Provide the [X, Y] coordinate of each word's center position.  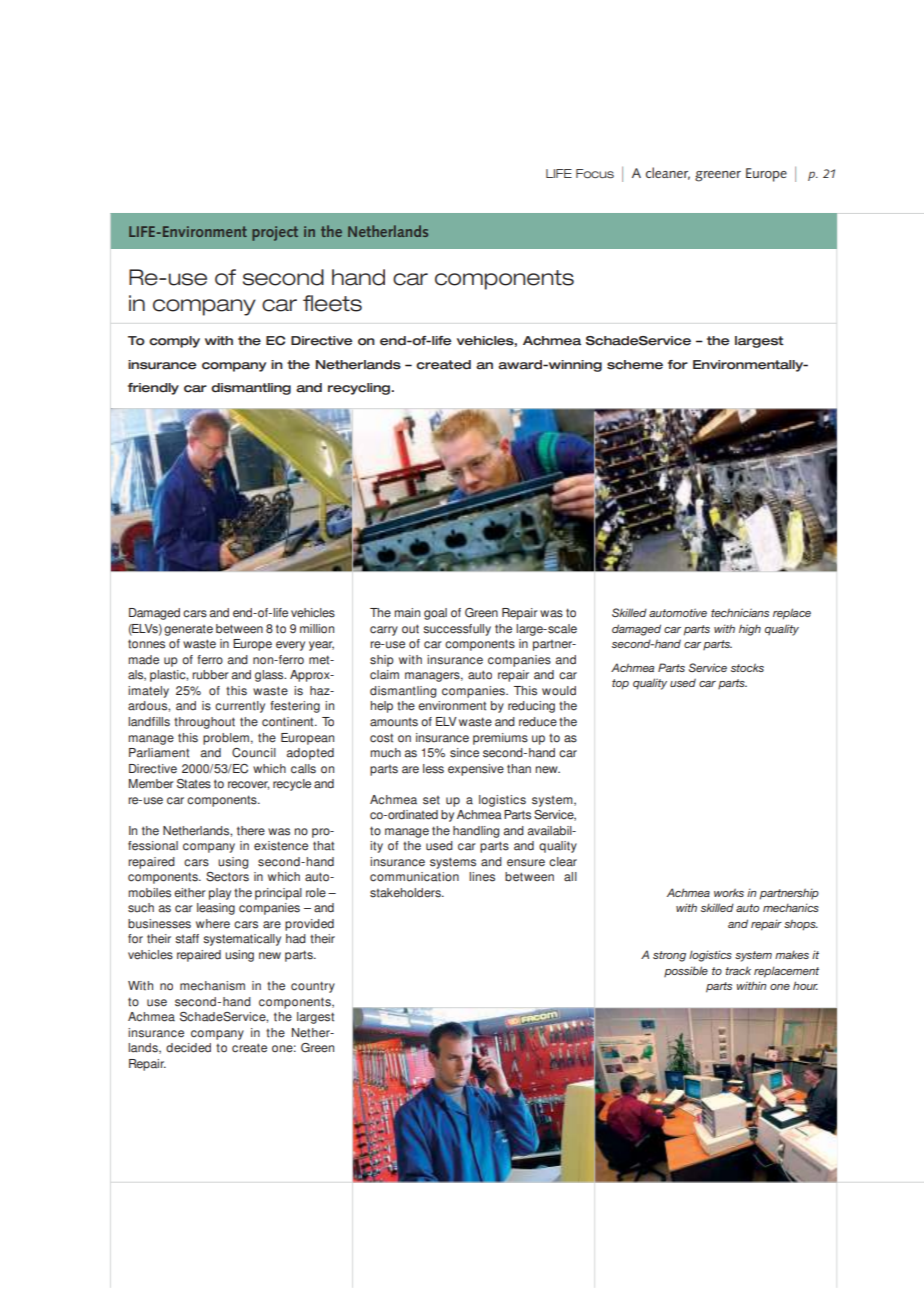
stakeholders [406, 893]
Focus [595, 174]
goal [435, 614]
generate [188, 630]
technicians [740, 612]
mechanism [212, 986]
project [275, 233]
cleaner [668, 173]
